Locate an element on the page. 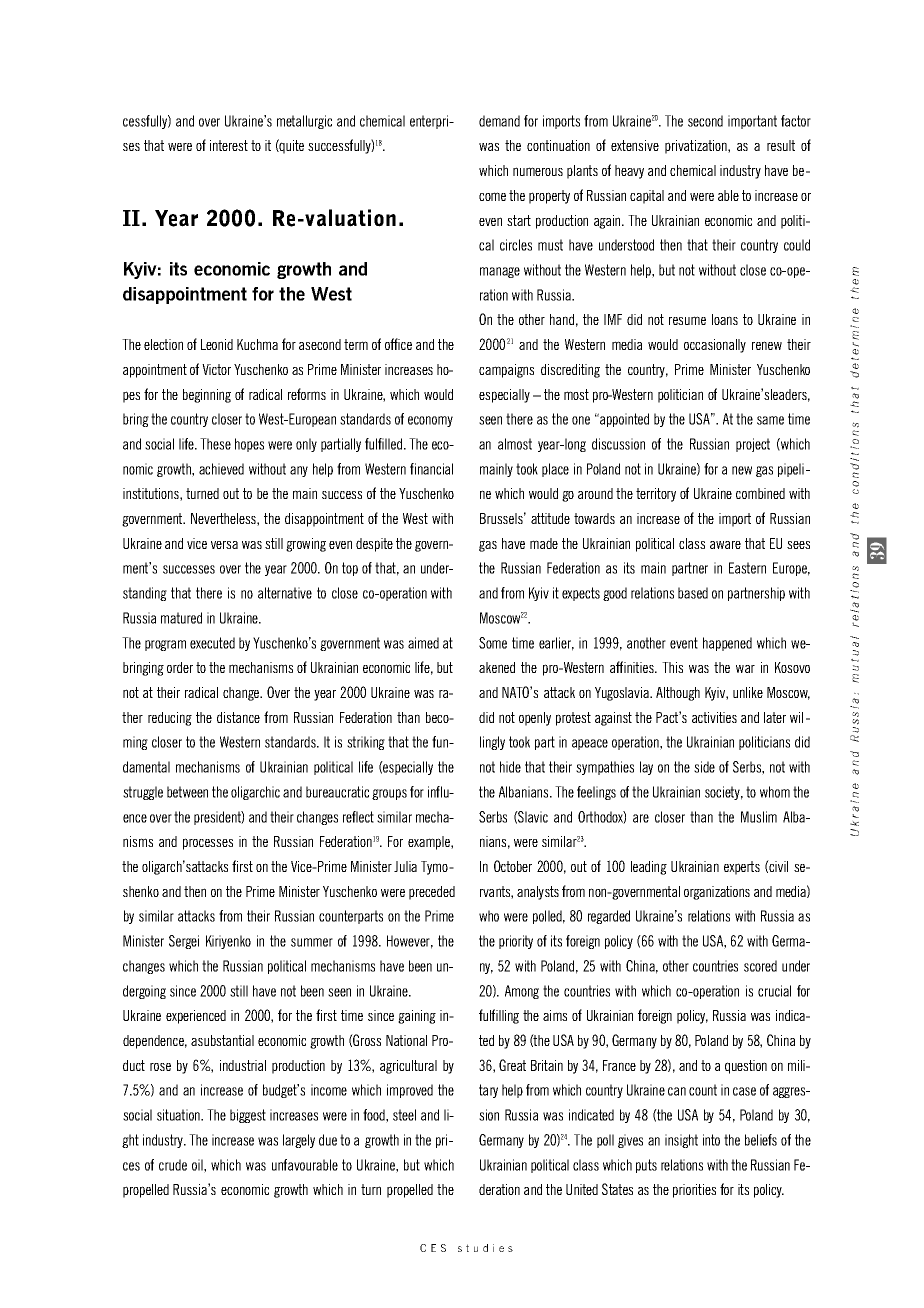 The image size is (924, 1308). Some is located at coordinates (493, 643).
